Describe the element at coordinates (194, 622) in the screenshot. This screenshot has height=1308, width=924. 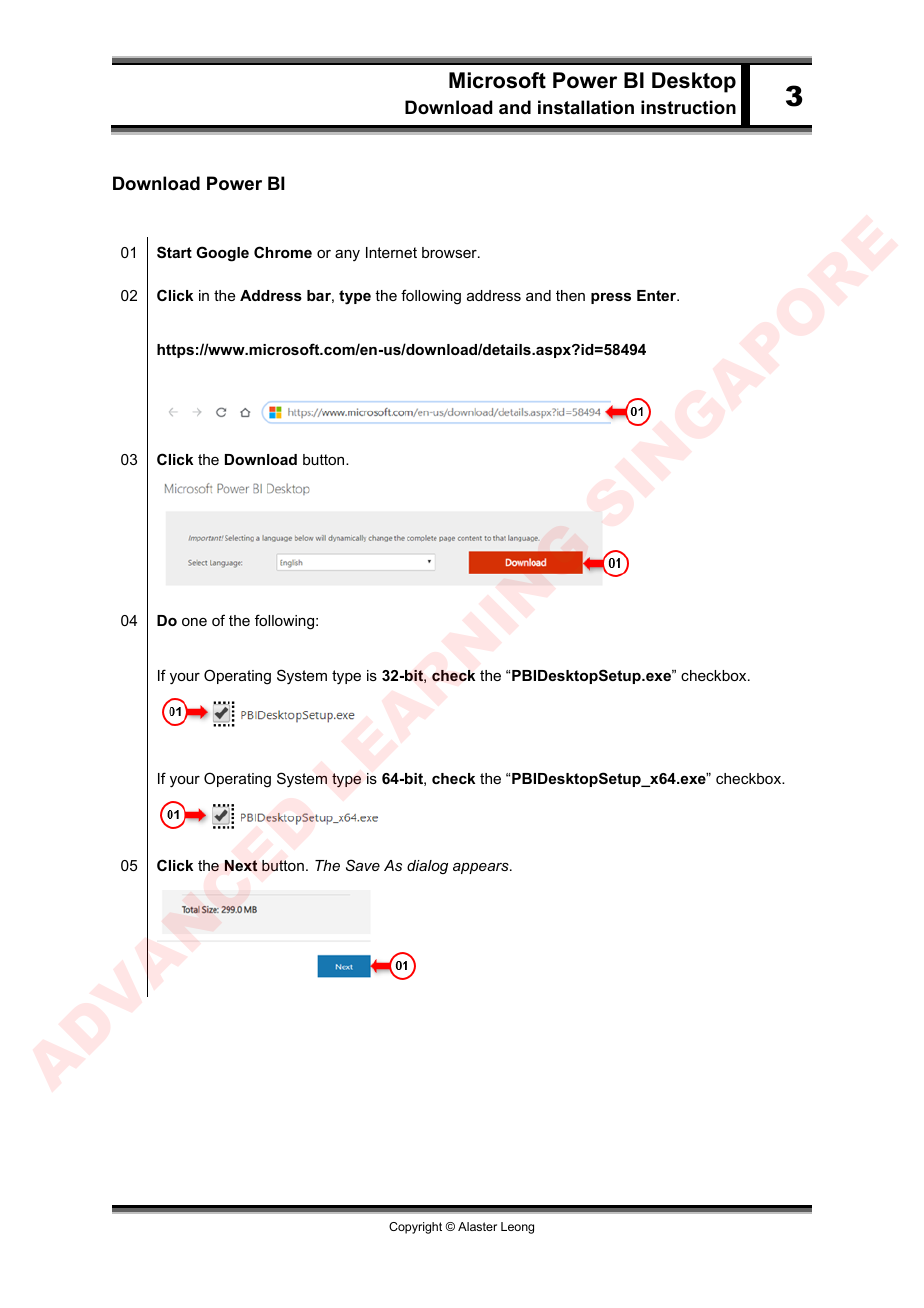
I see `one` at that location.
